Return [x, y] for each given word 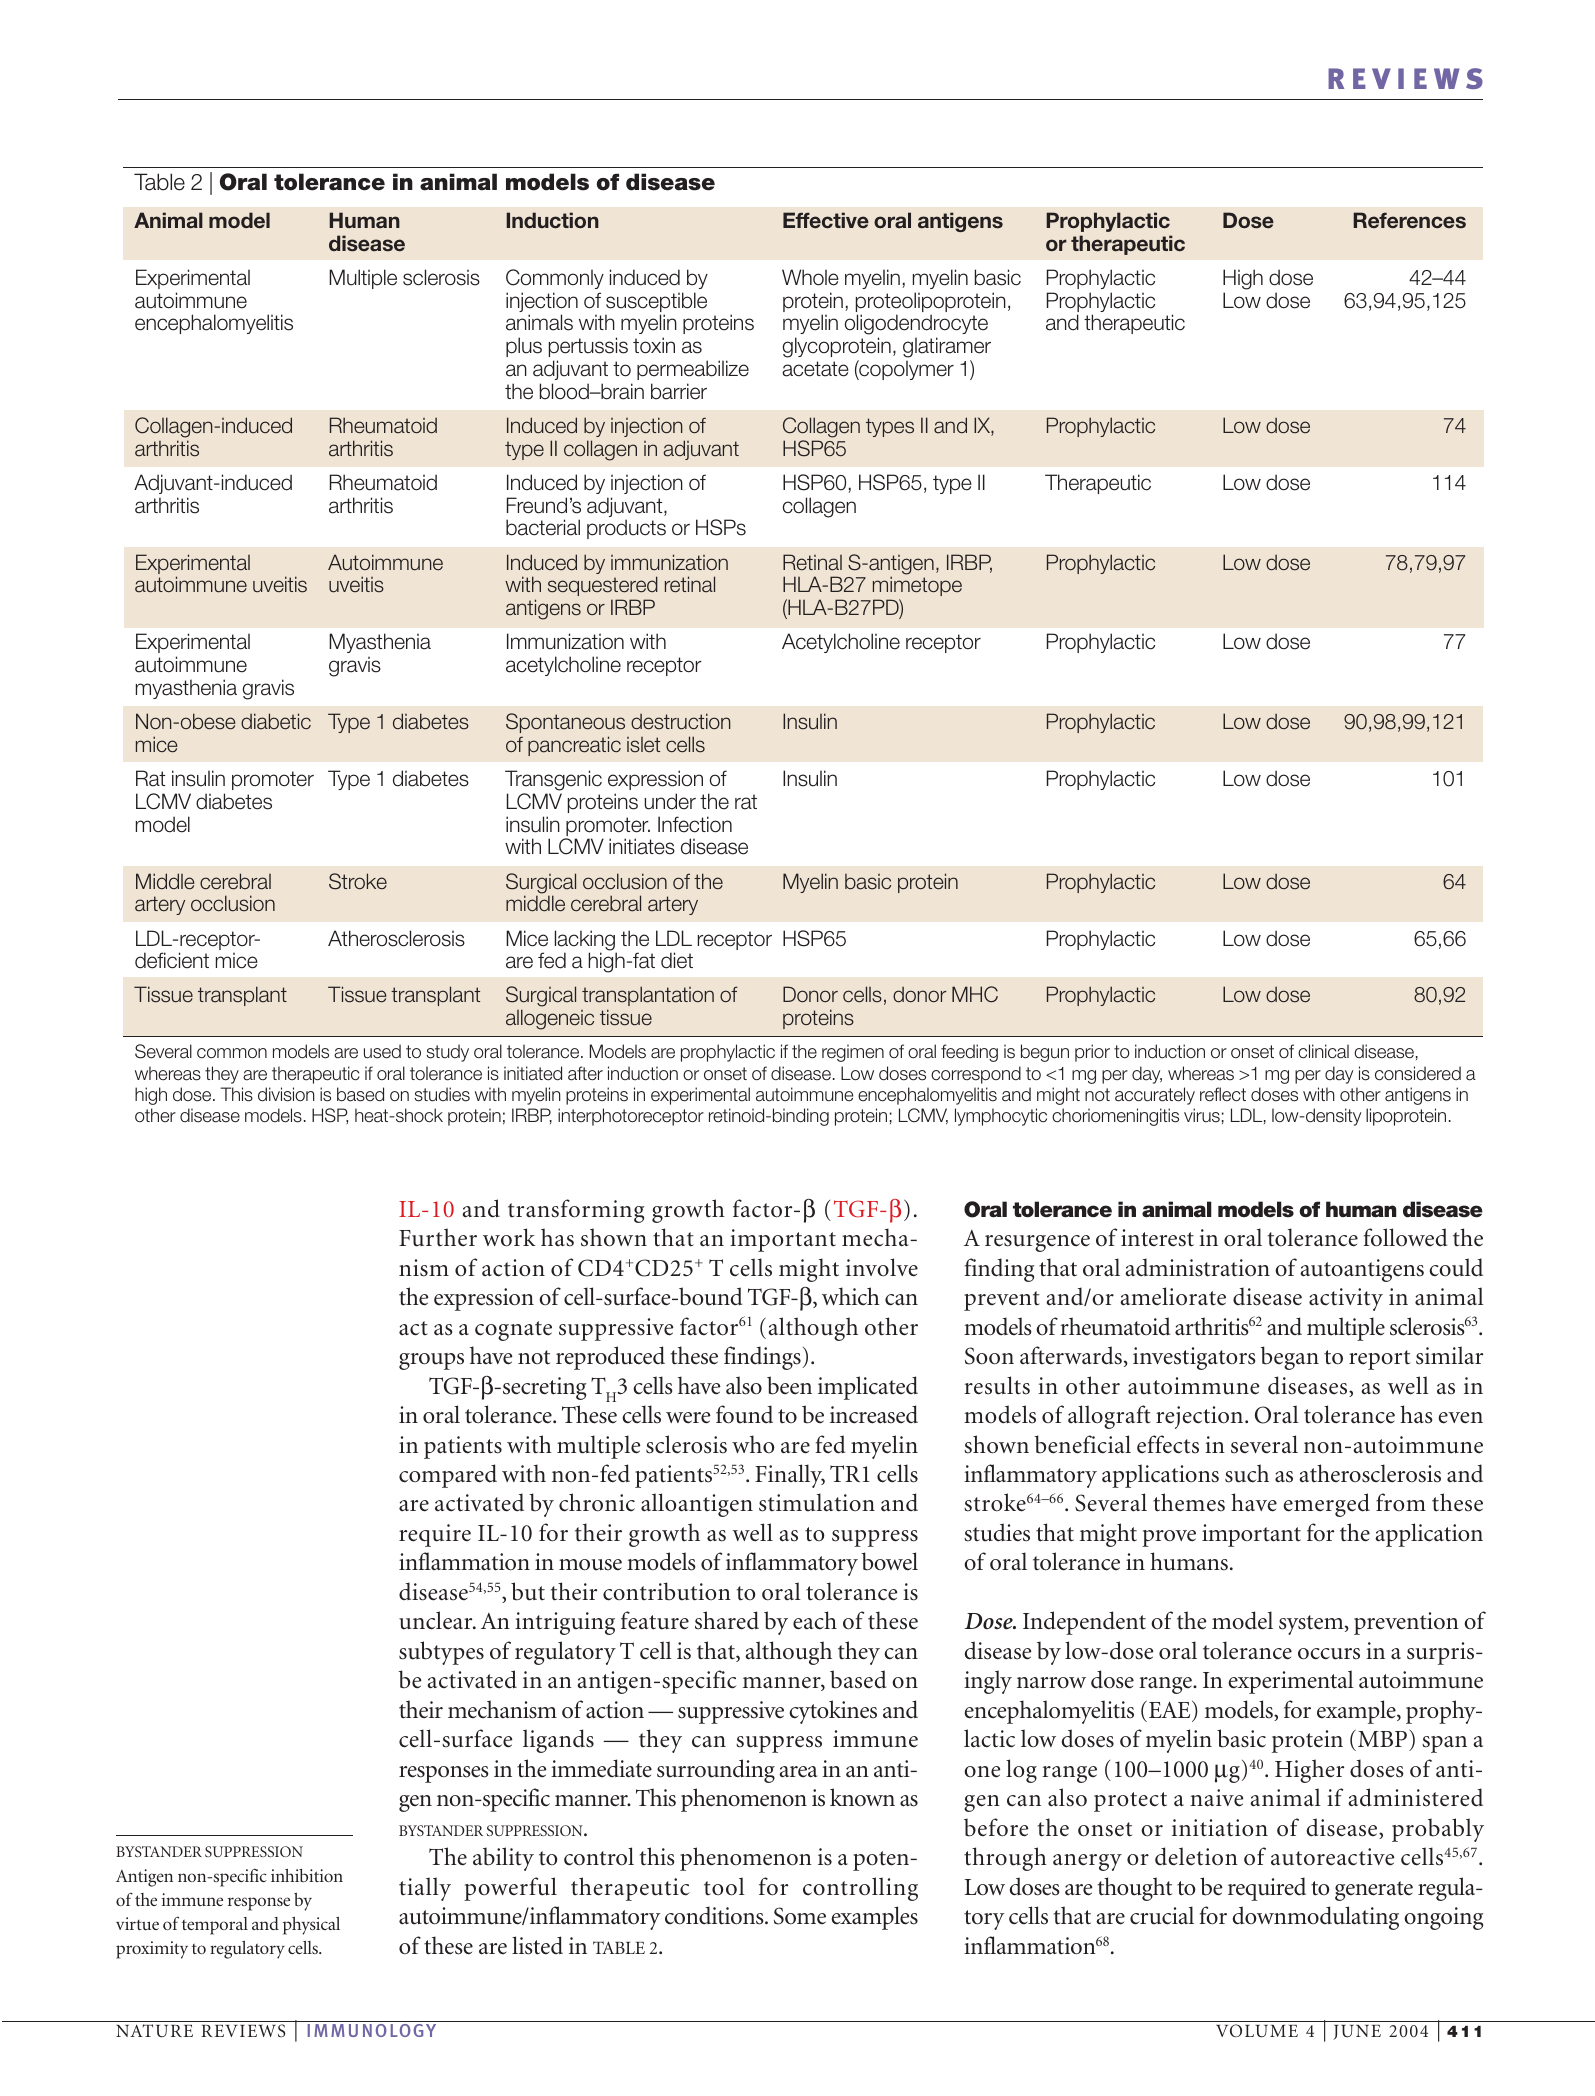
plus [524, 347]
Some [800, 1916]
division [286, 1094]
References [1409, 220]
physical [311, 1926]
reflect [1223, 1094]
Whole [810, 277]
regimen [853, 1053]
